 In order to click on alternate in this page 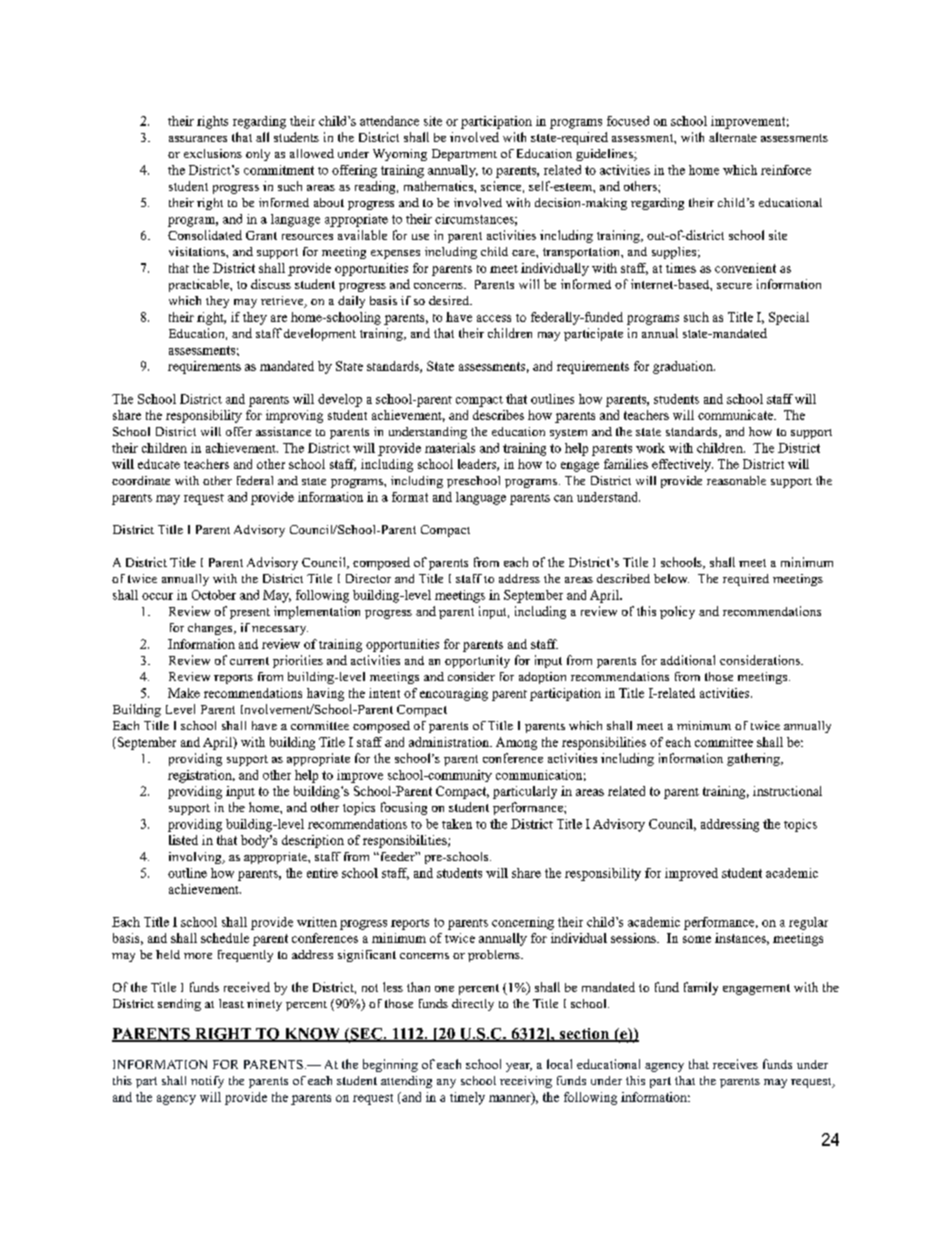, I will do `click(733, 137)`.
